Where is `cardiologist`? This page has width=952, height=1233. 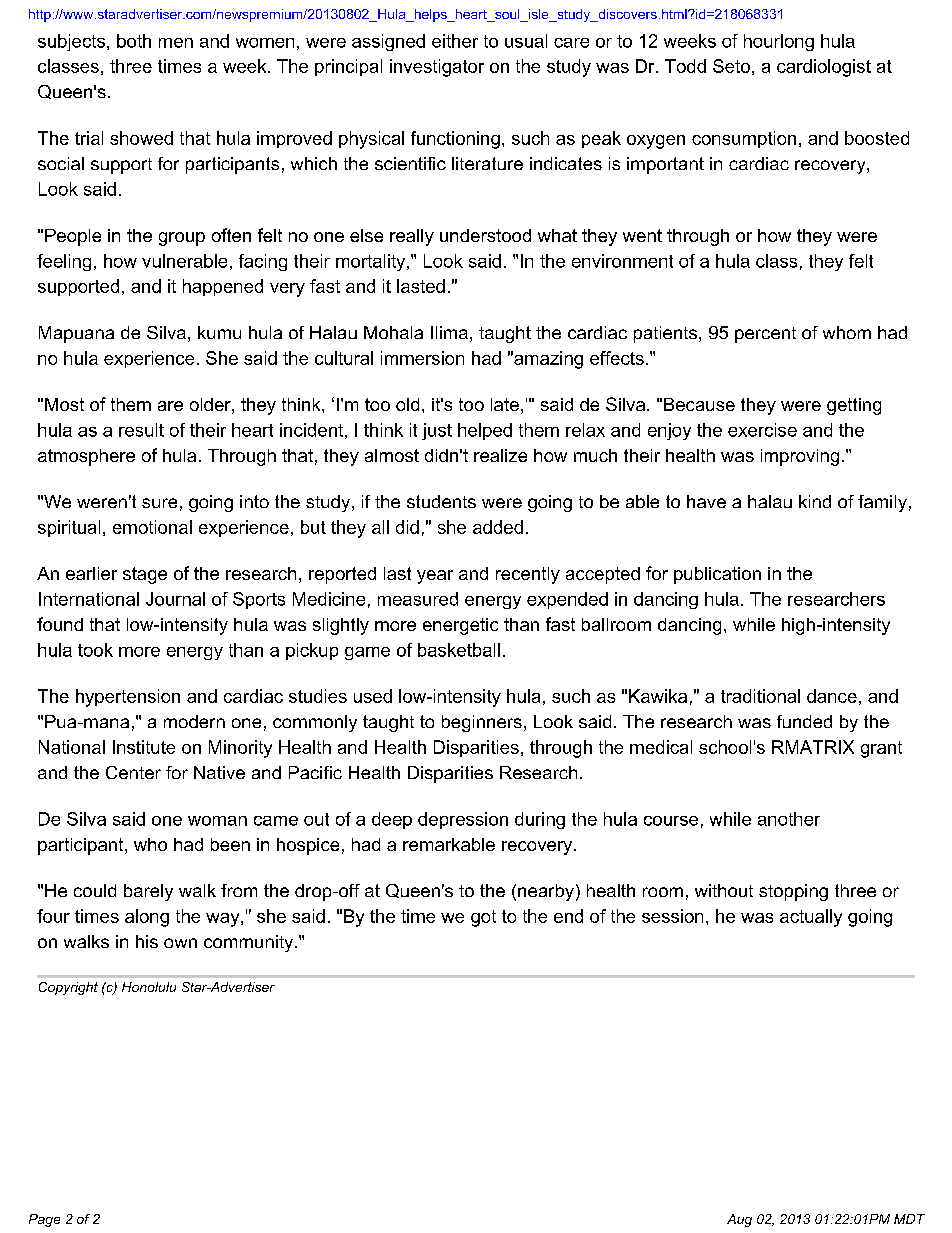 cardiologist is located at coordinates (824, 68).
